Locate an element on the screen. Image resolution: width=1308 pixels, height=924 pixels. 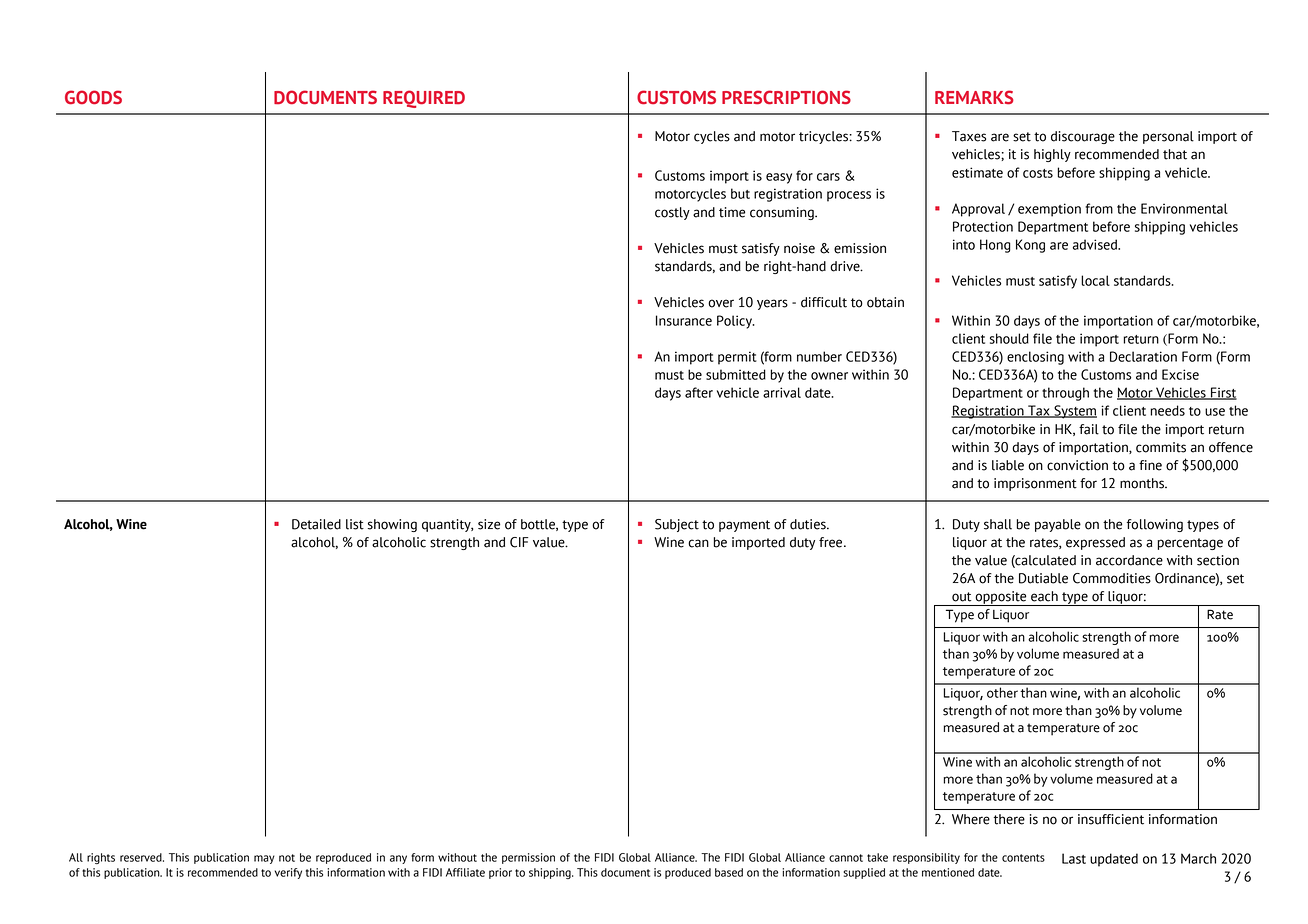
Last is located at coordinates (1074, 858).
